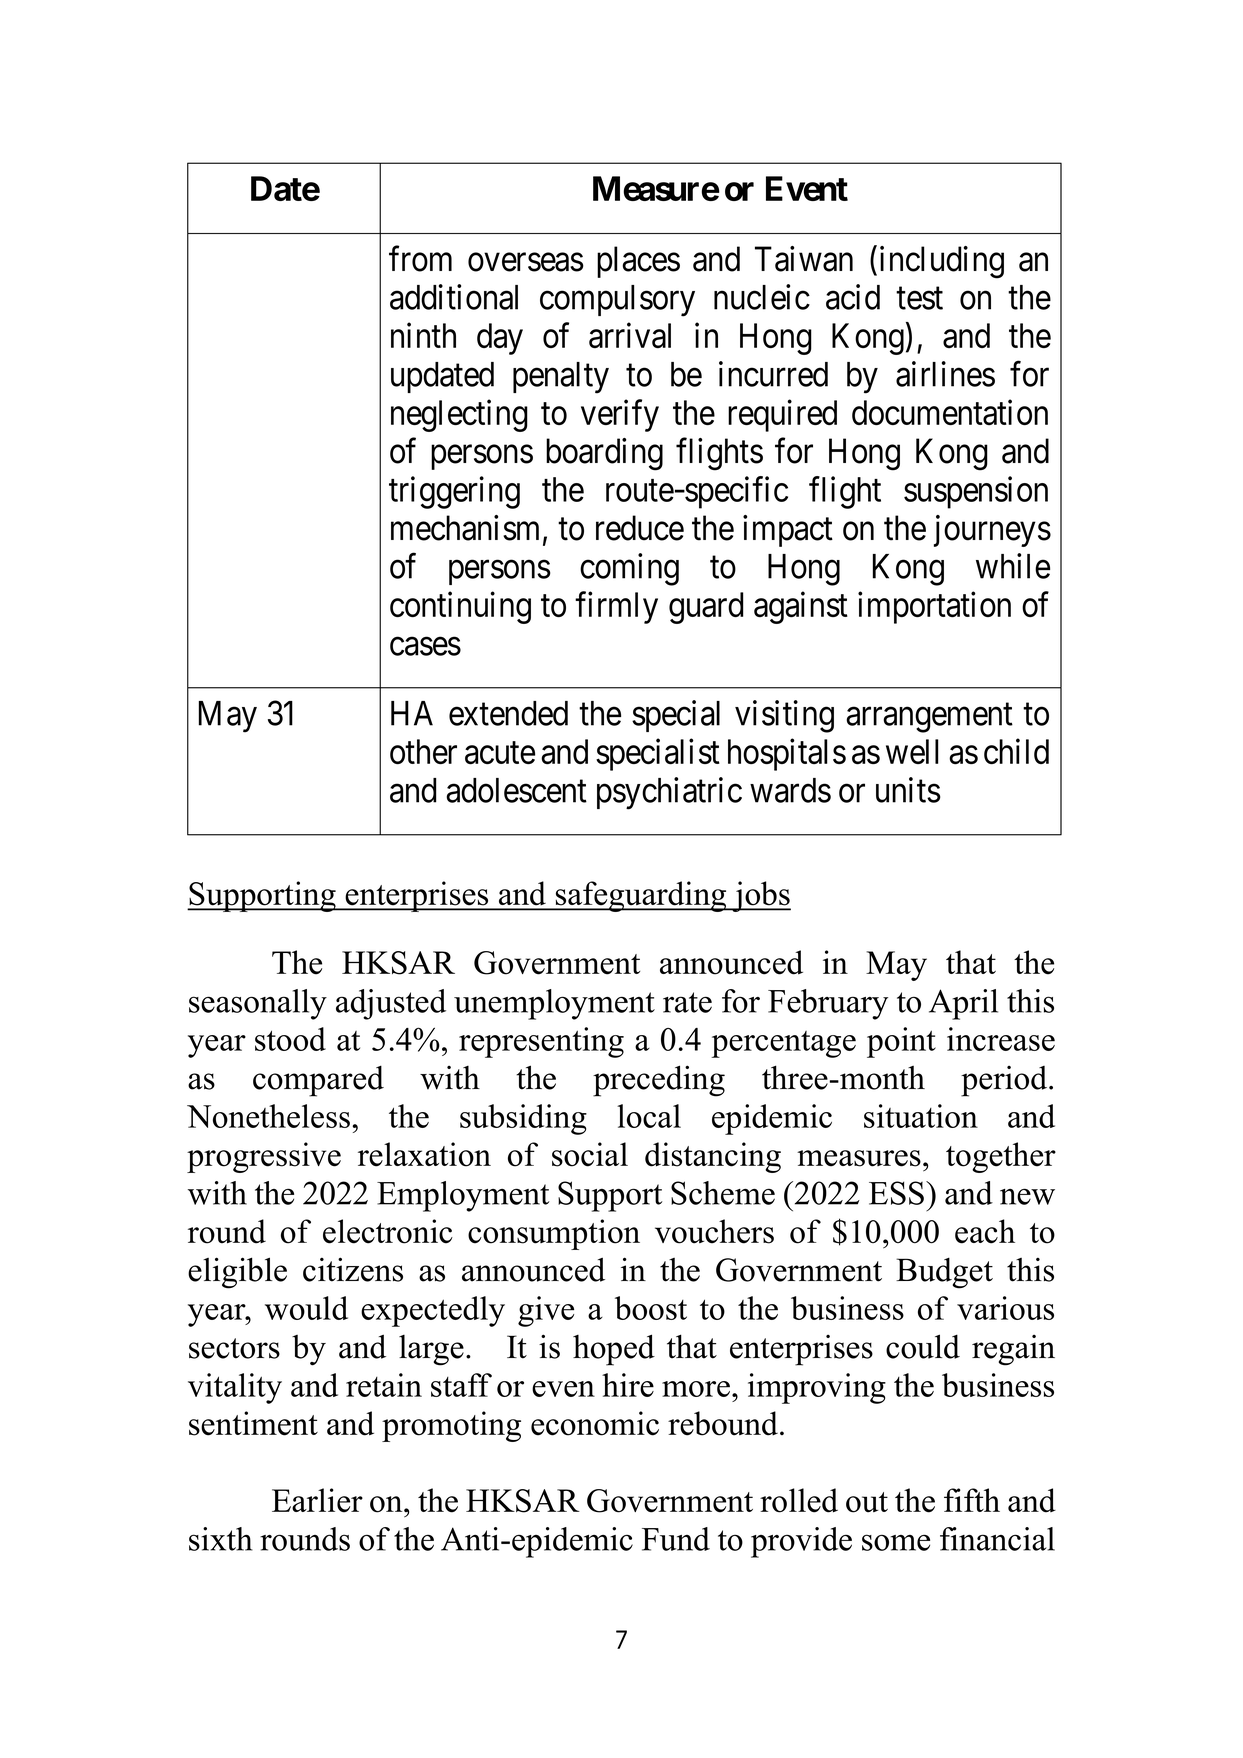 This screenshot has width=1243, height=1758. Describe the element at coordinates (423, 751) in the screenshot. I see `other` at that location.
